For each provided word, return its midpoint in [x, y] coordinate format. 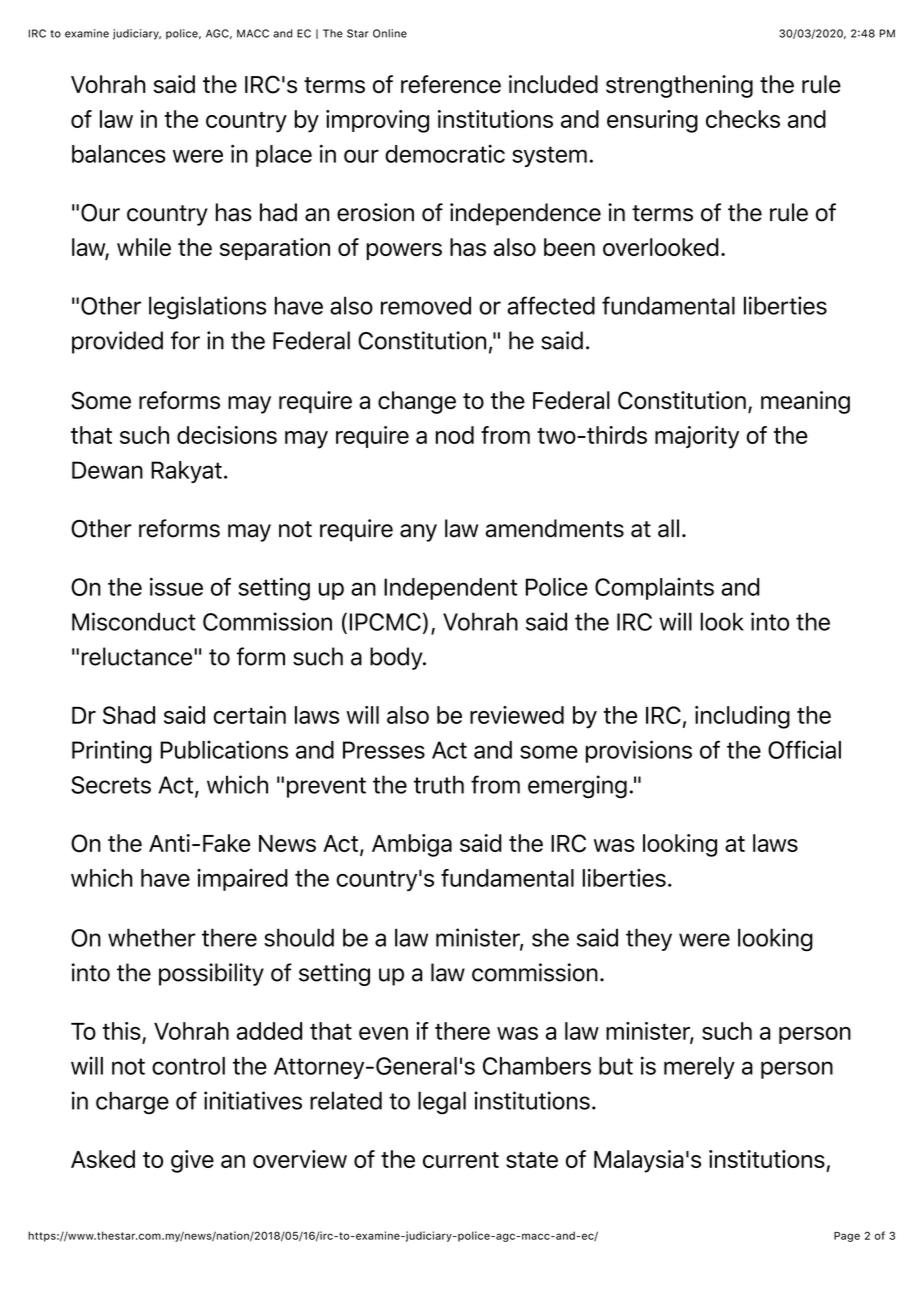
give [192, 1161]
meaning [805, 402]
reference [451, 84]
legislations [207, 308]
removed [426, 305]
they [649, 939]
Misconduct [134, 621]
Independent [450, 589]
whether [152, 937]
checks [743, 119]
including [742, 717]
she [550, 937]
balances [118, 154]
